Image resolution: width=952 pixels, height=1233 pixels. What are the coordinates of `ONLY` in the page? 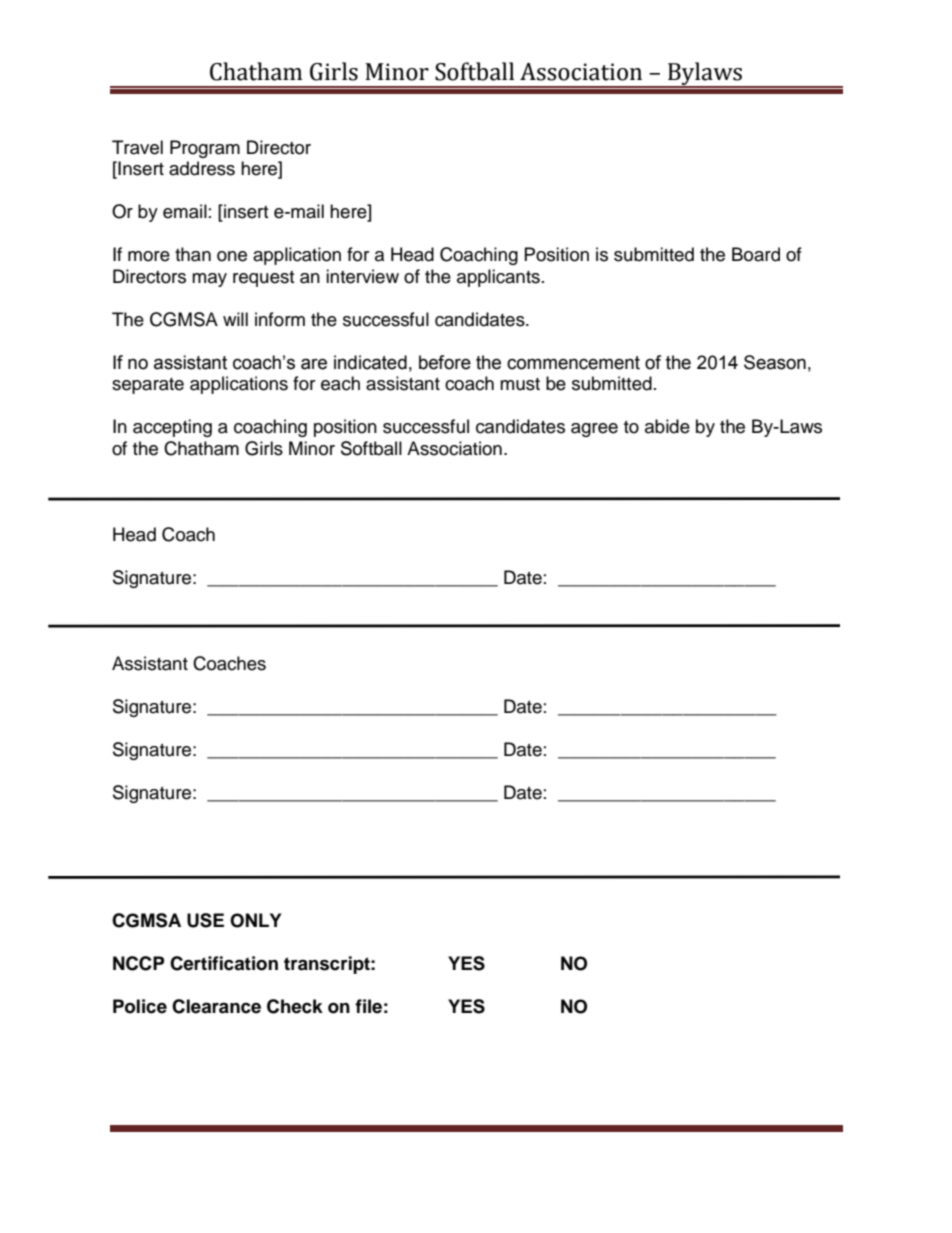 It's located at (255, 920).
